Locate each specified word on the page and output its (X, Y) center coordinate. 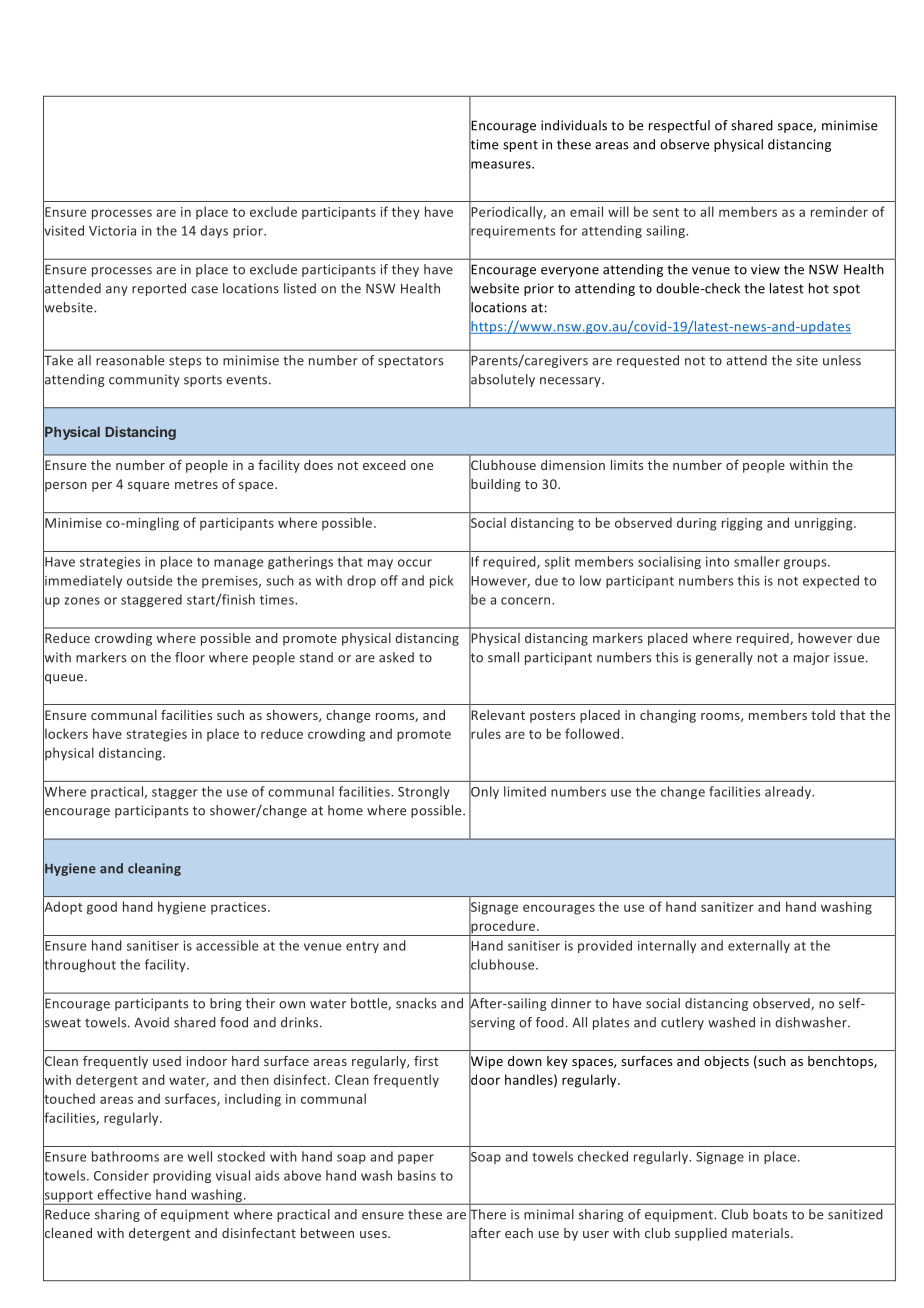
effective (124, 1194)
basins (417, 1175)
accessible (227, 945)
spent (520, 146)
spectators (410, 362)
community (144, 380)
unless (842, 360)
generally (724, 658)
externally (759, 946)
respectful (679, 126)
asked (396, 657)
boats (770, 1214)
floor (190, 657)
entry (362, 947)
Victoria (112, 231)
